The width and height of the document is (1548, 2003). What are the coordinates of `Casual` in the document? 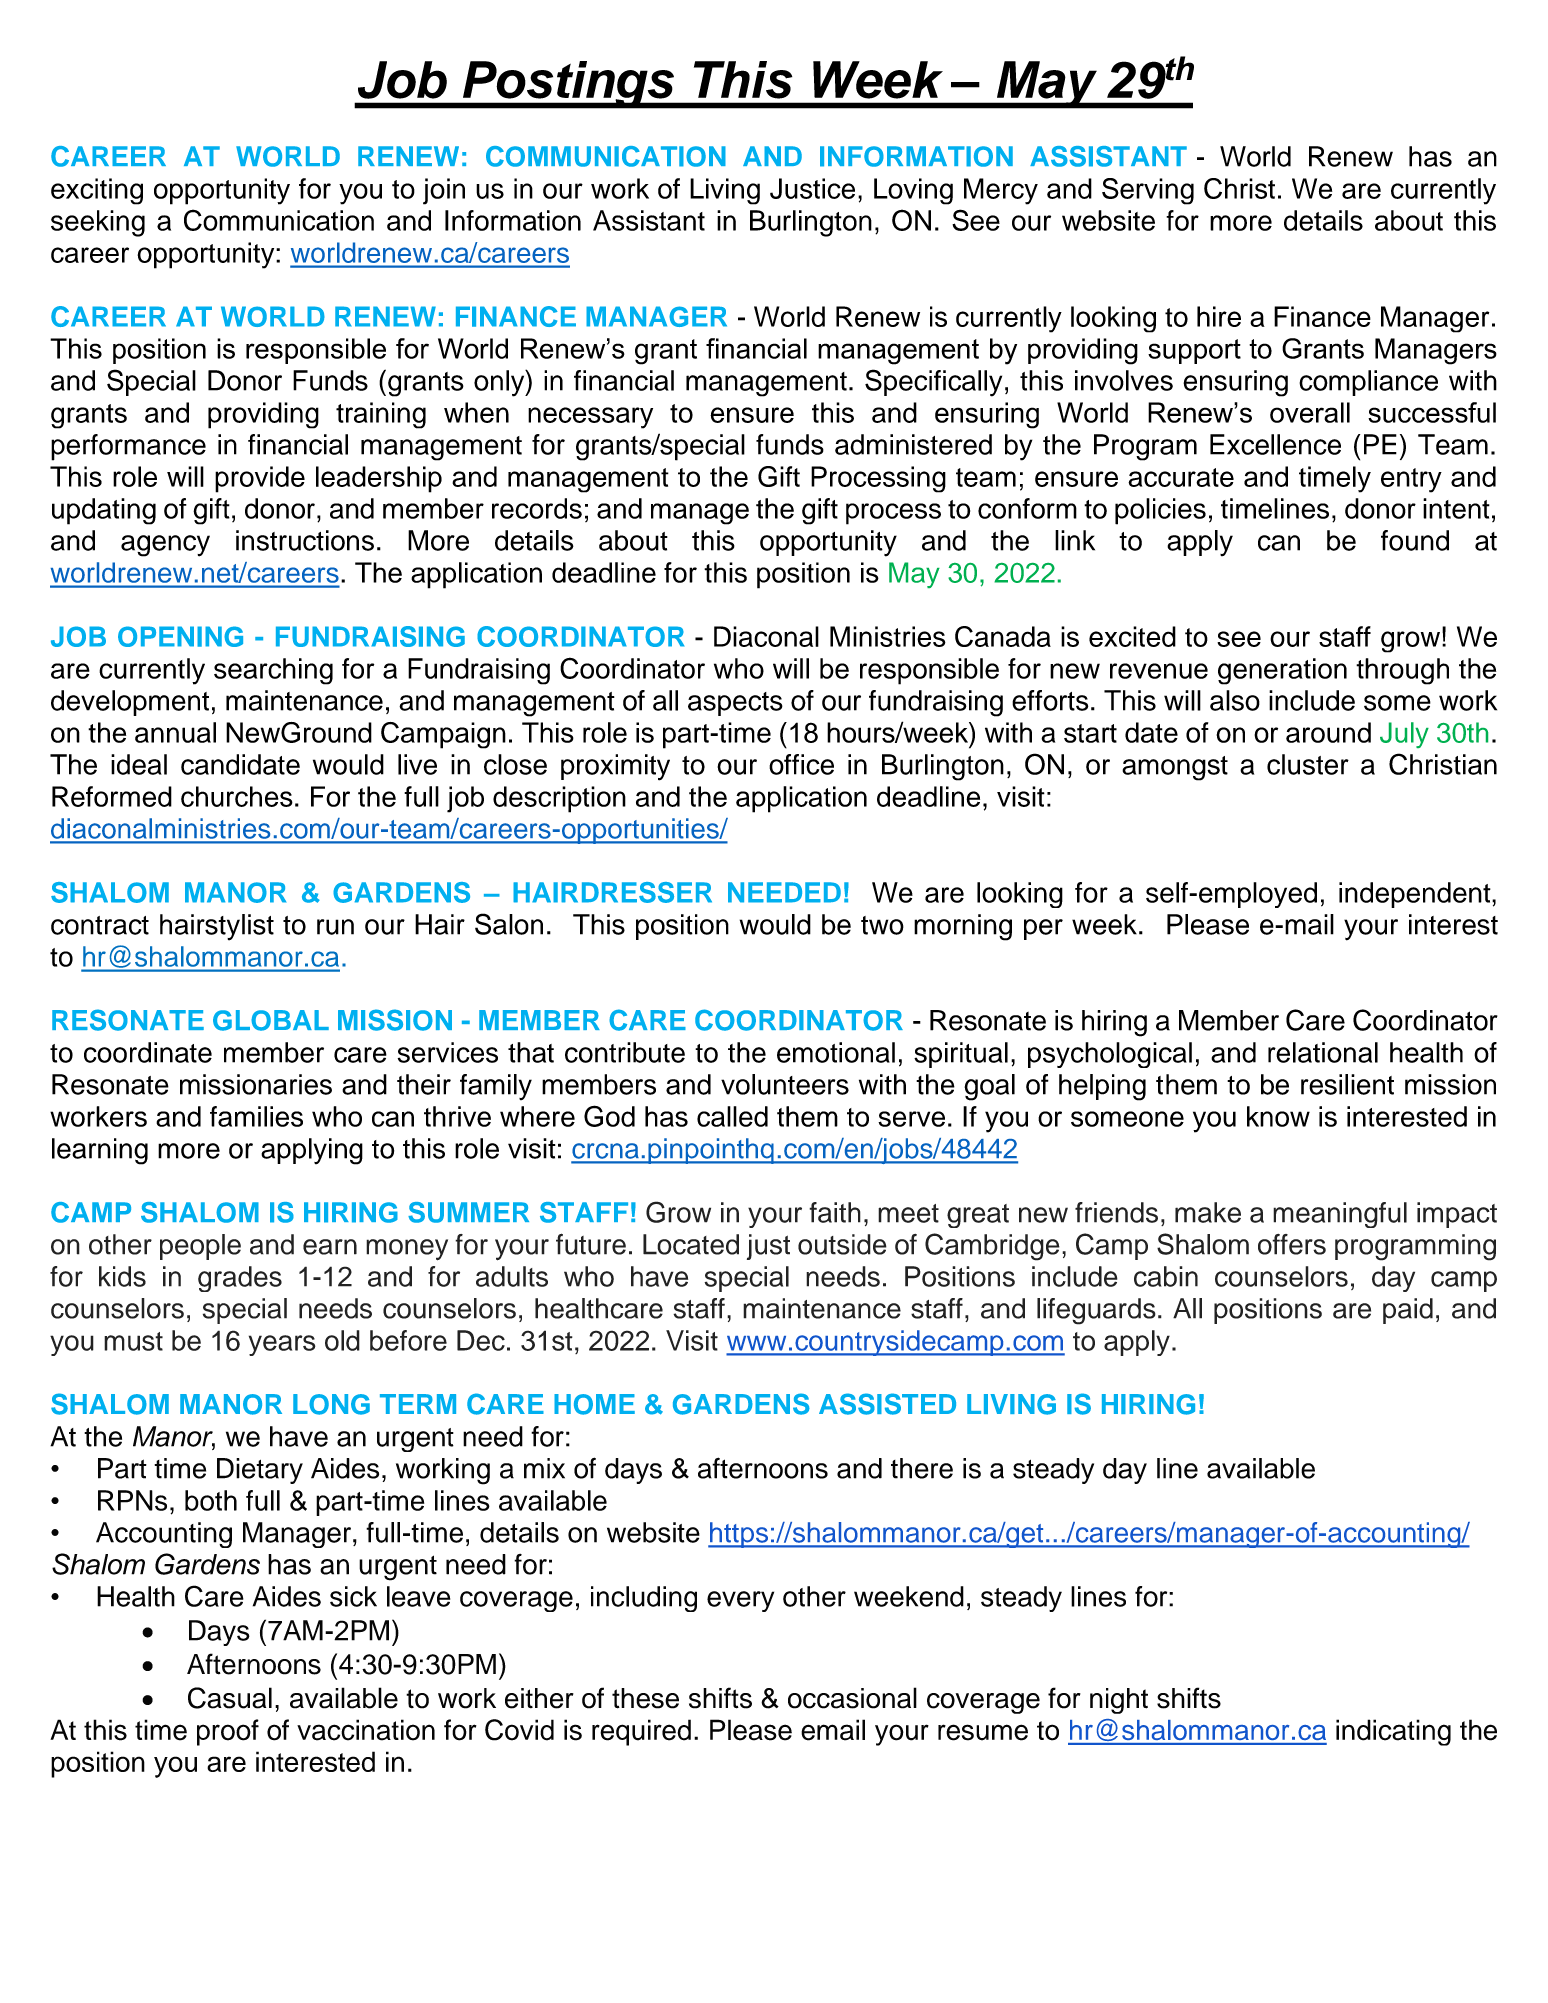 It's located at (230, 1698).
